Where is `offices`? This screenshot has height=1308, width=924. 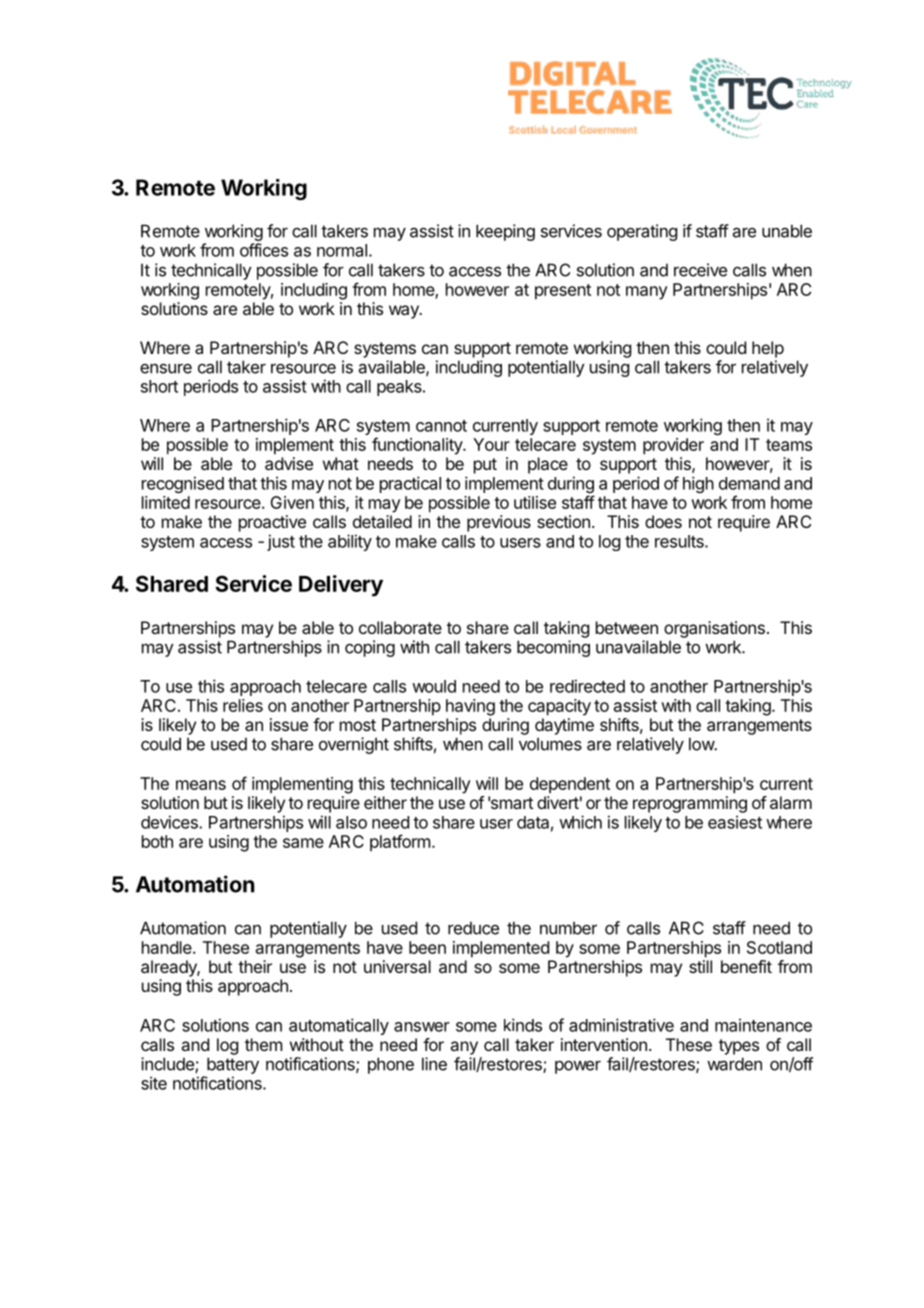
offices is located at coordinates (264, 250).
